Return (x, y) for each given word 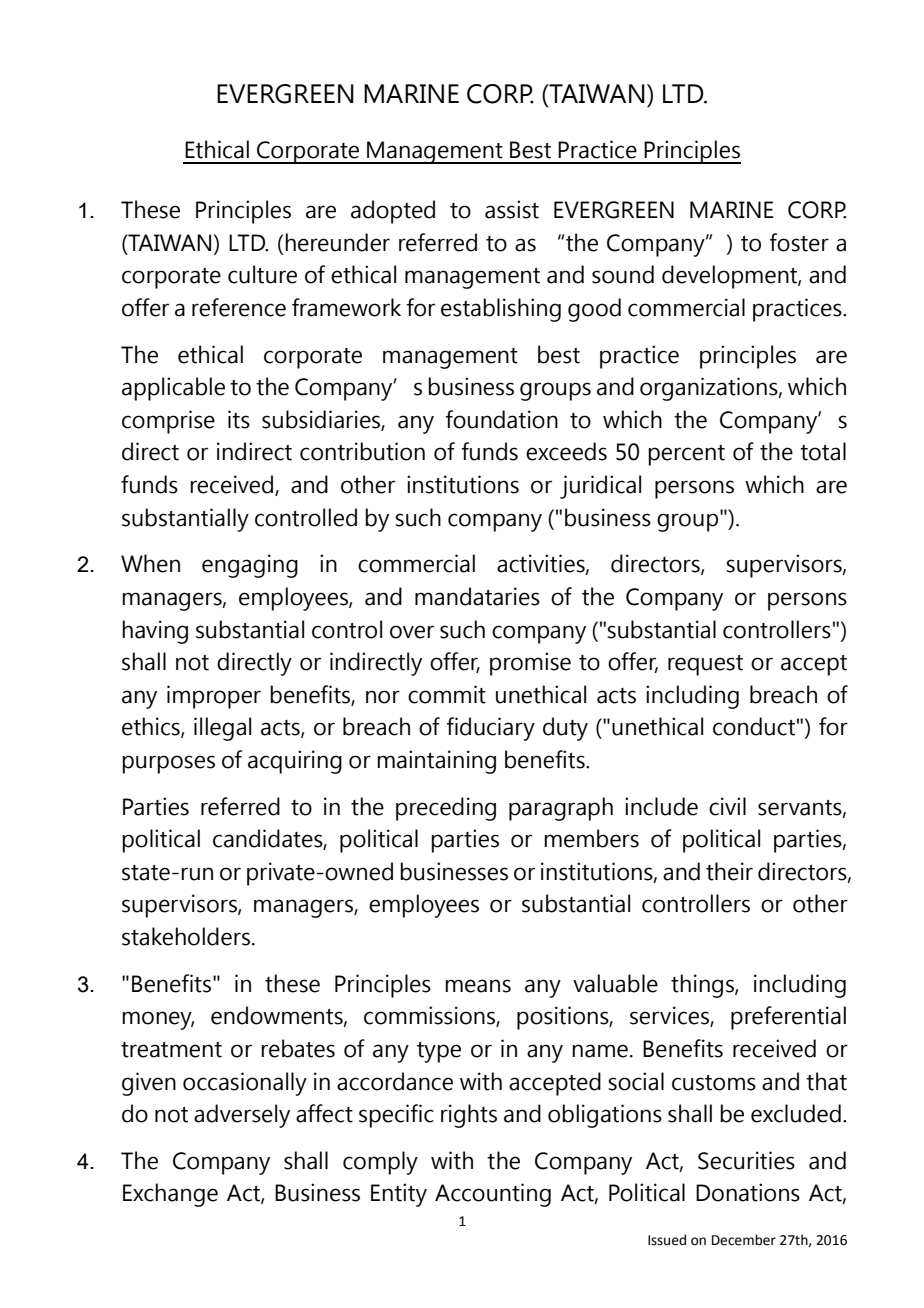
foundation (502, 419)
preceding (446, 809)
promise (530, 664)
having (155, 632)
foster (799, 242)
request (705, 665)
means (478, 986)
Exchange (170, 1195)
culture (262, 274)
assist (512, 209)
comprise (168, 422)
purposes (168, 764)
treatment (171, 1050)
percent (686, 455)
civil (727, 806)
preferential (788, 1018)
